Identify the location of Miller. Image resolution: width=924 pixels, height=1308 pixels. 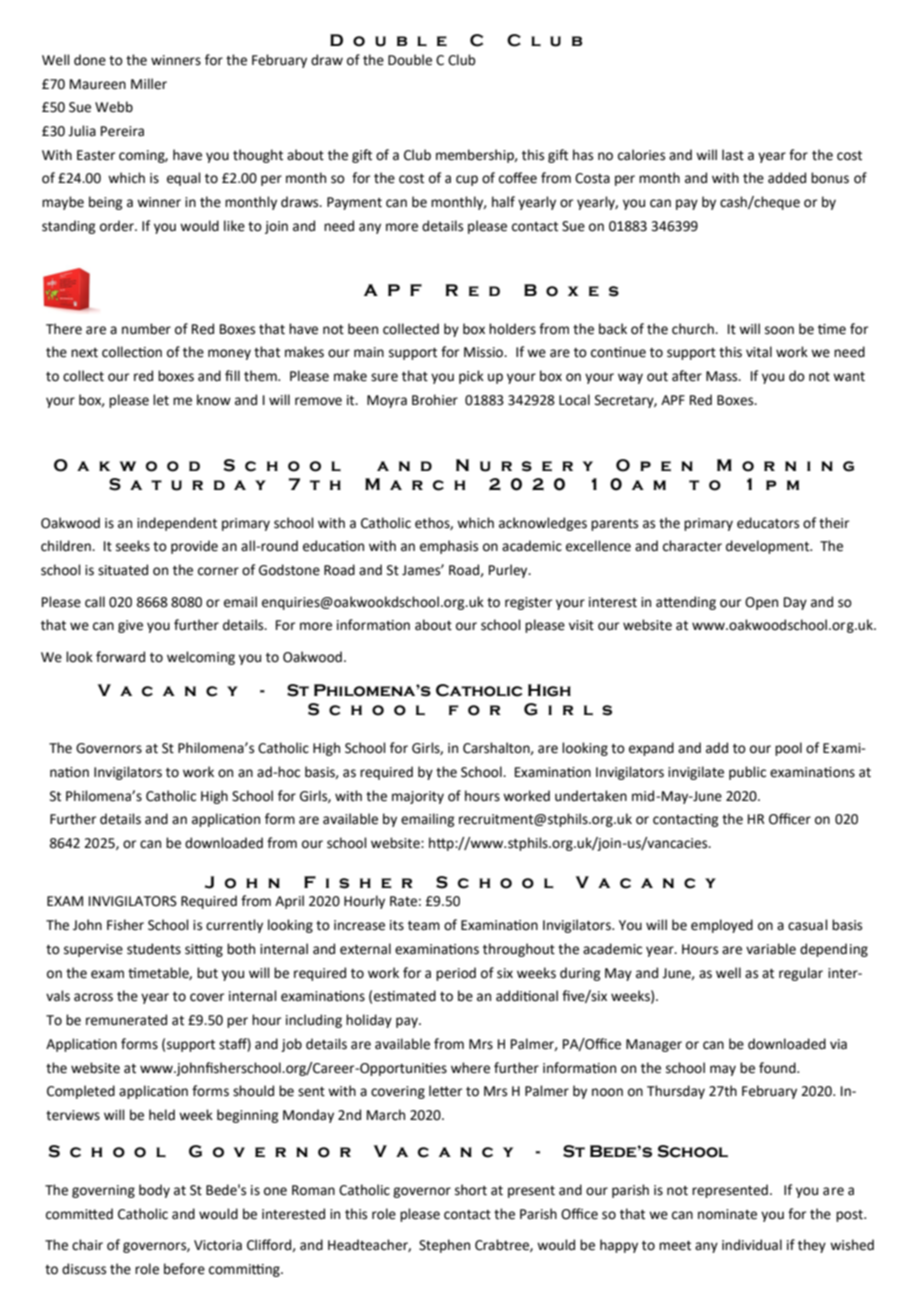
(149, 84).
